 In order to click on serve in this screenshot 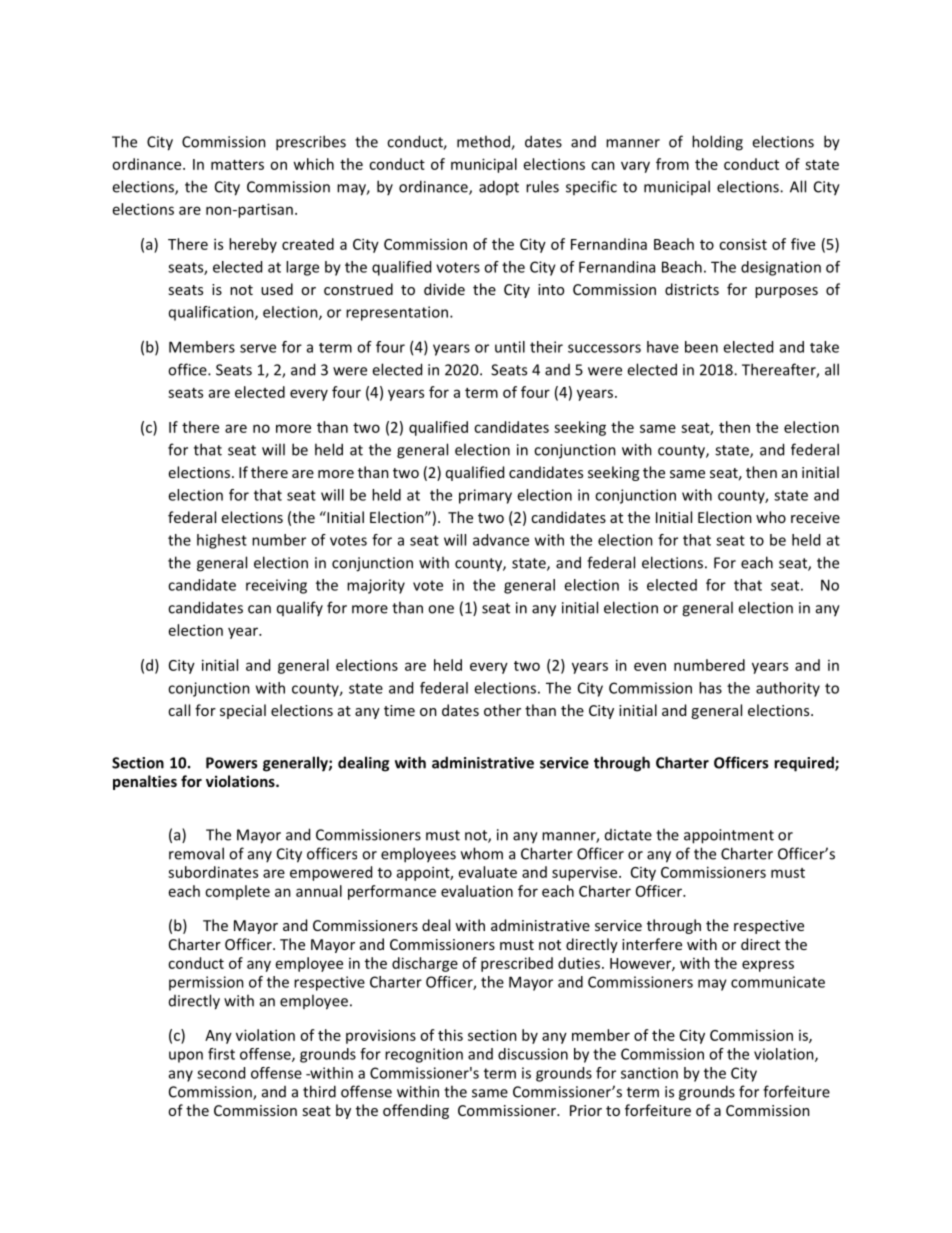, I will do `click(258, 348)`.
